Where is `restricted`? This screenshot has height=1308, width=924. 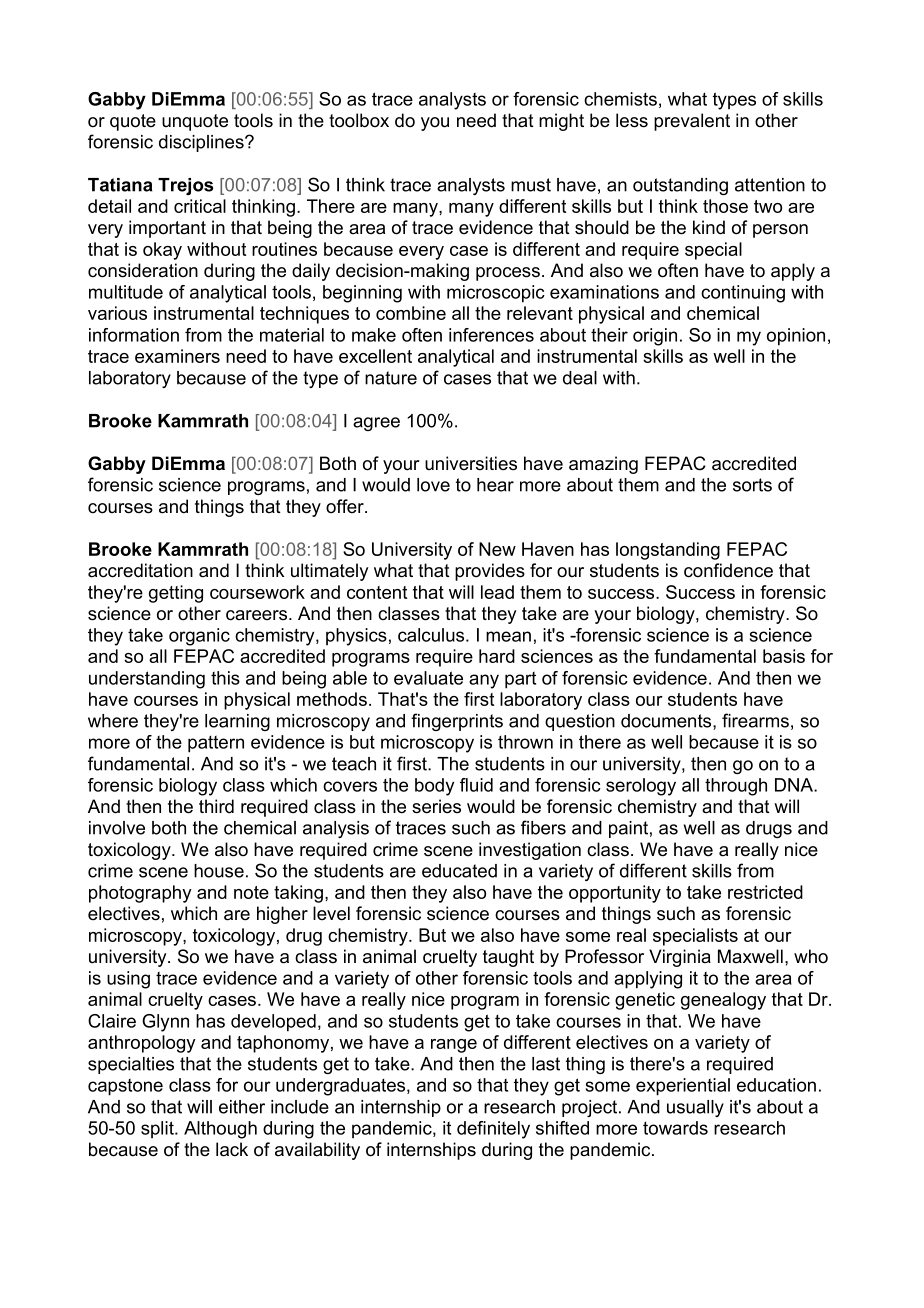 restricted is located at coordinates (765, 892).
